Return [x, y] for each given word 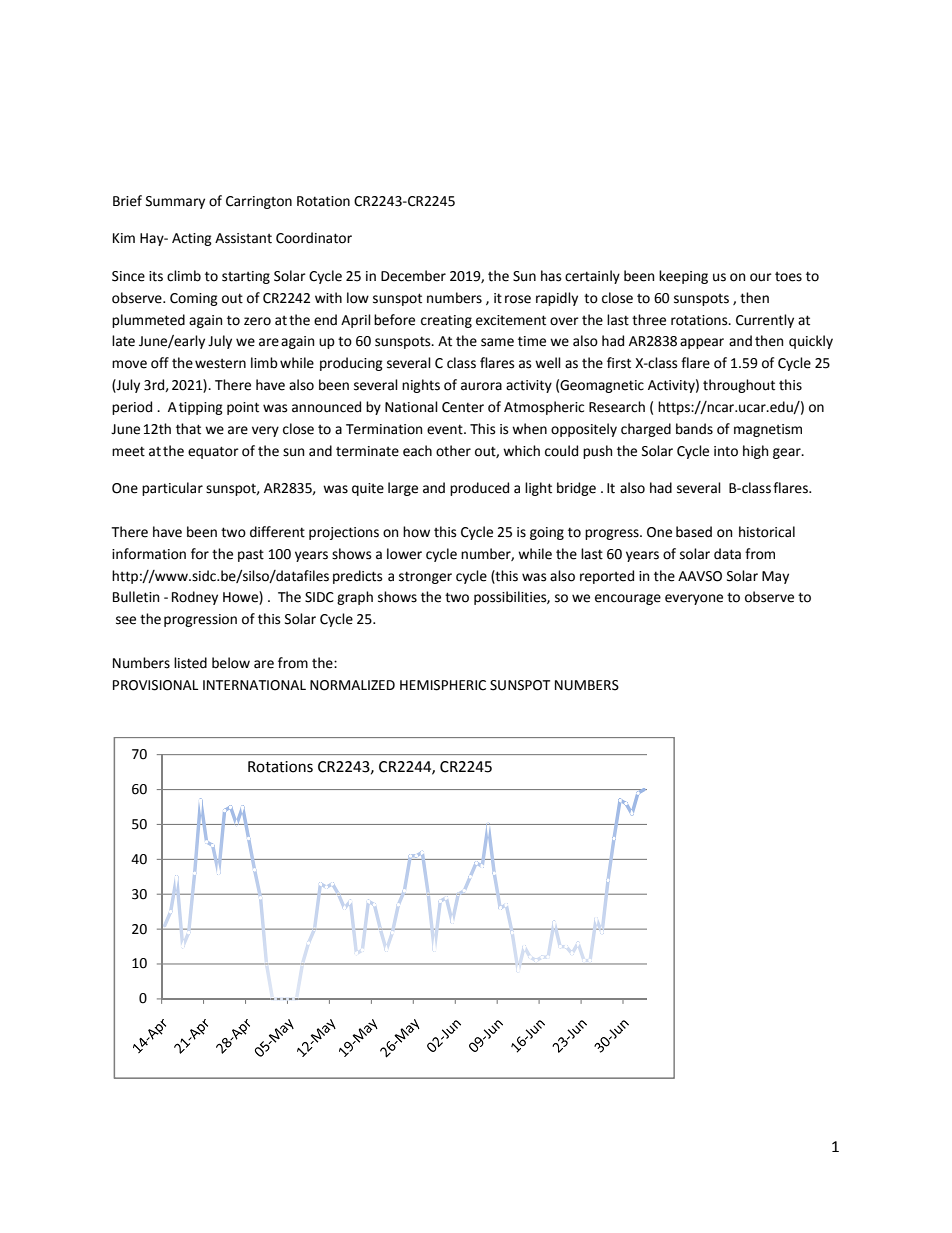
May [775, 577]
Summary [175, 202]
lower [404, 554]
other [453, 451]
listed [190, 663]
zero [257, 321]
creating [446, 321]
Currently [765, 321]
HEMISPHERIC [443, 685]
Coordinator [314, 238]
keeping [683, 277]
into [726, 451]
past [251, 555]
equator [213, 452]
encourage [628, 599]
